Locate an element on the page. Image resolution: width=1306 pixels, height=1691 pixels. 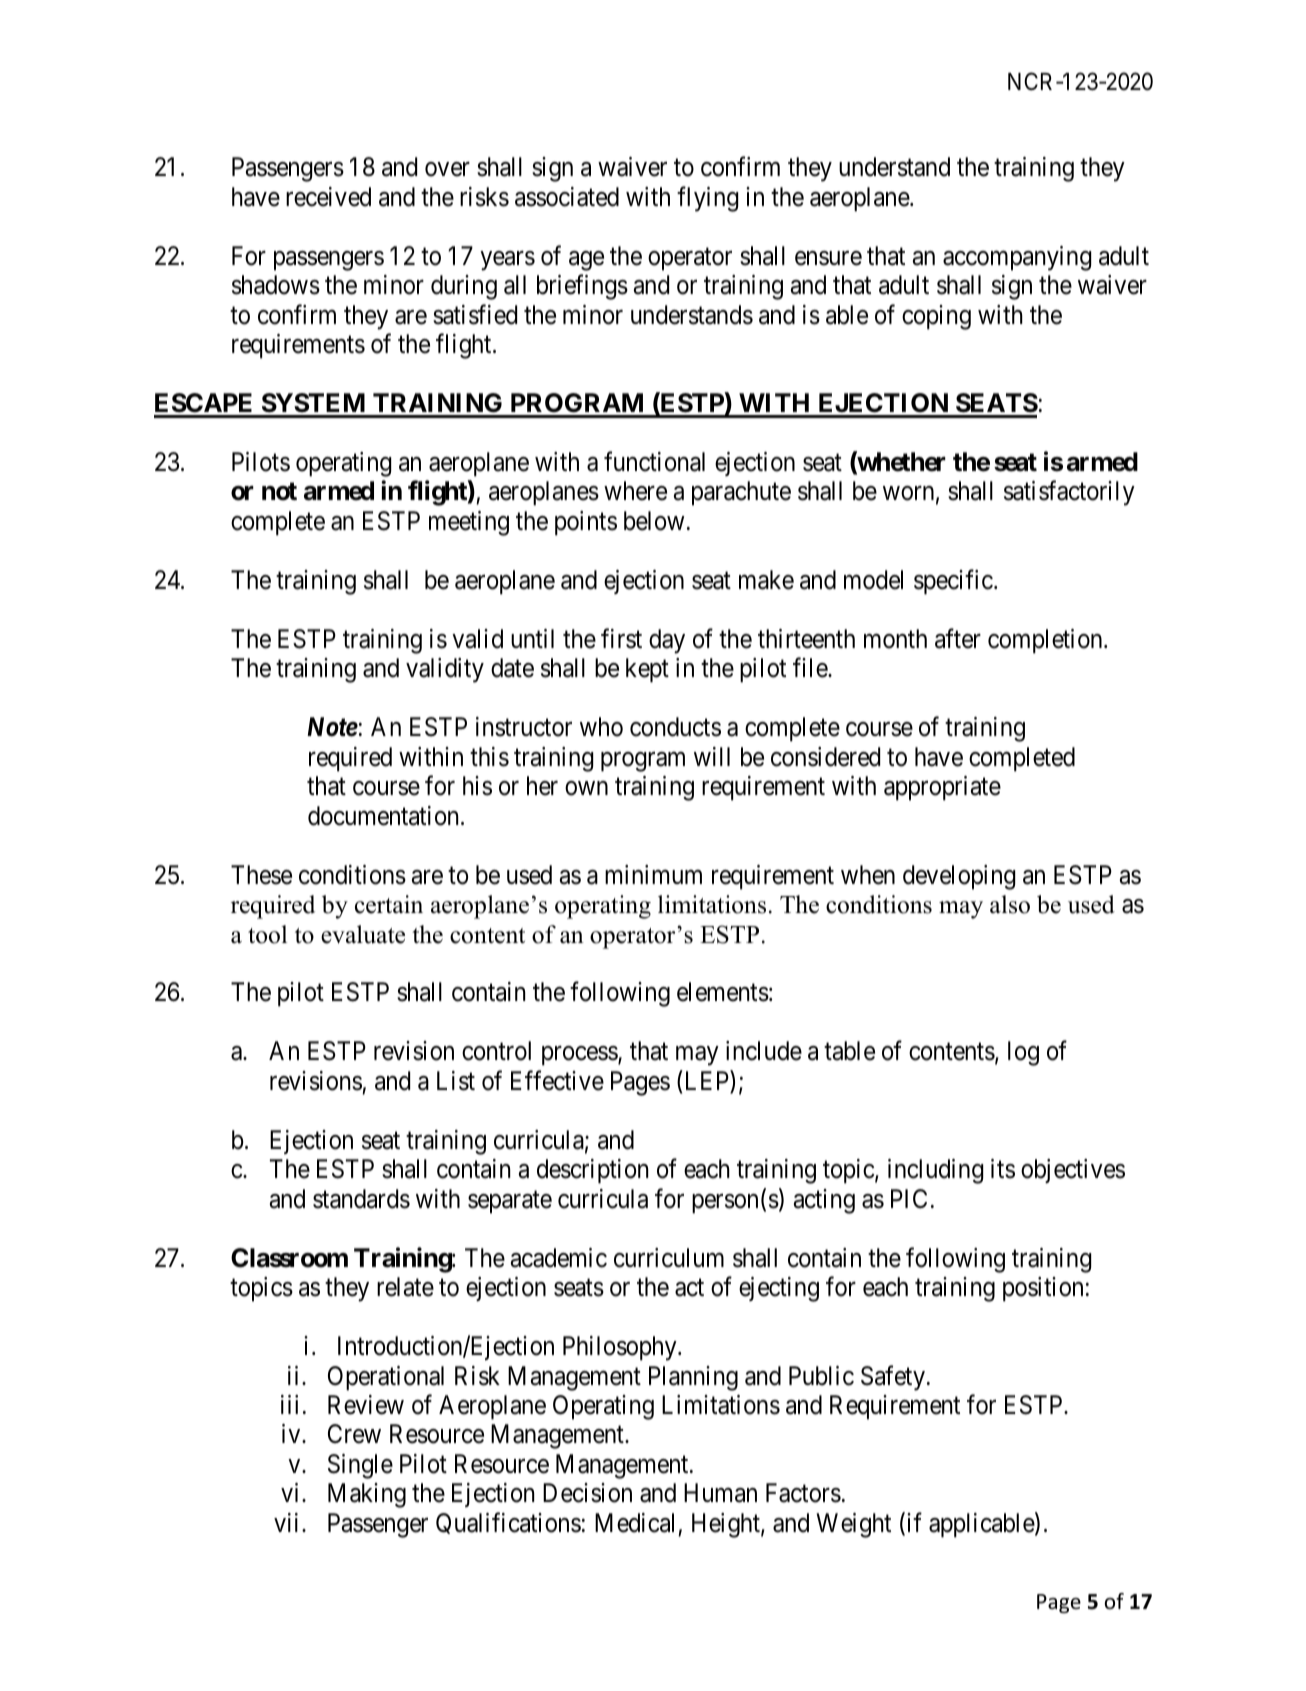
Human is located at coordinates (720, 1493).
